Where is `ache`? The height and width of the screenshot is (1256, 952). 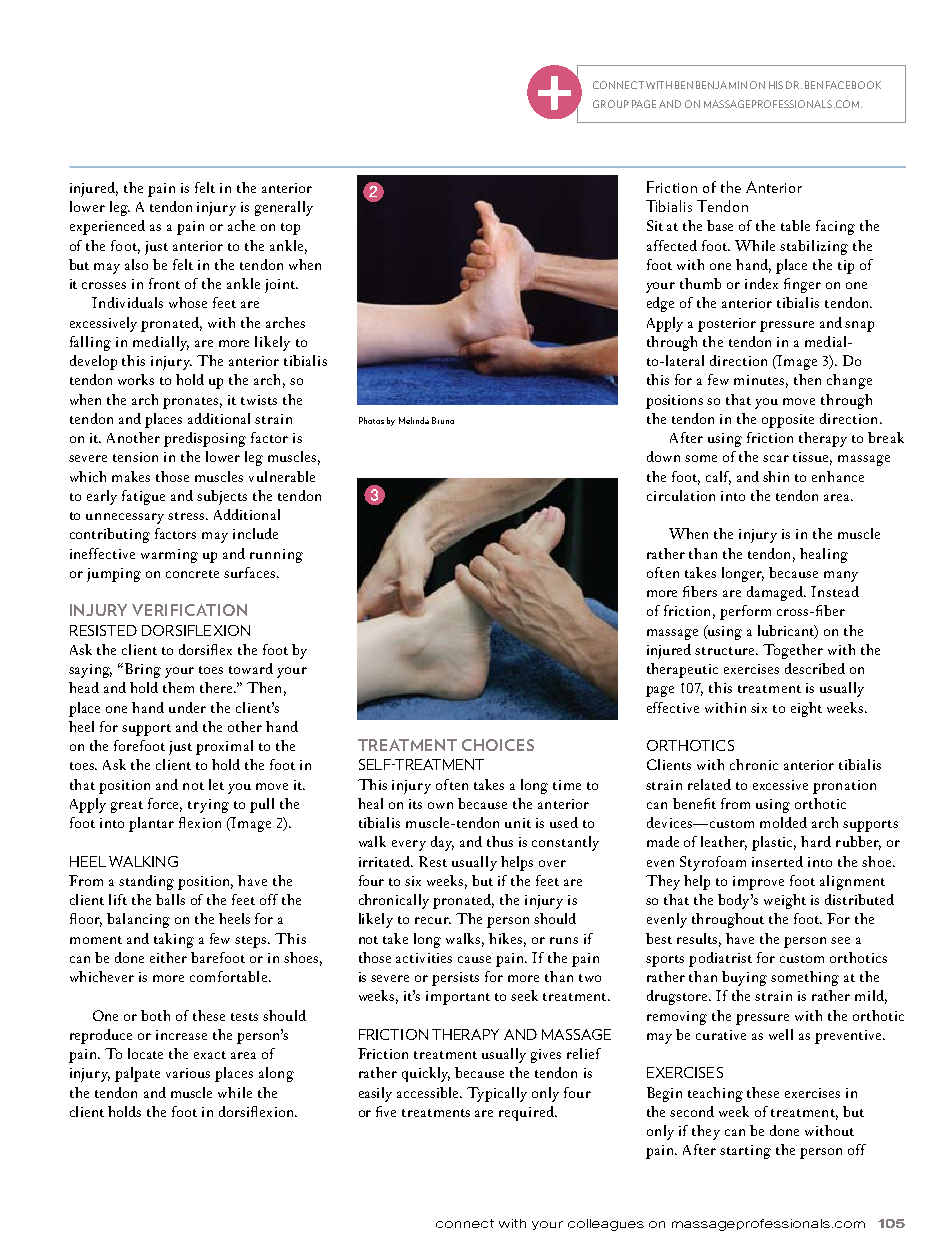
ache is located at coordinates (241, 225).
